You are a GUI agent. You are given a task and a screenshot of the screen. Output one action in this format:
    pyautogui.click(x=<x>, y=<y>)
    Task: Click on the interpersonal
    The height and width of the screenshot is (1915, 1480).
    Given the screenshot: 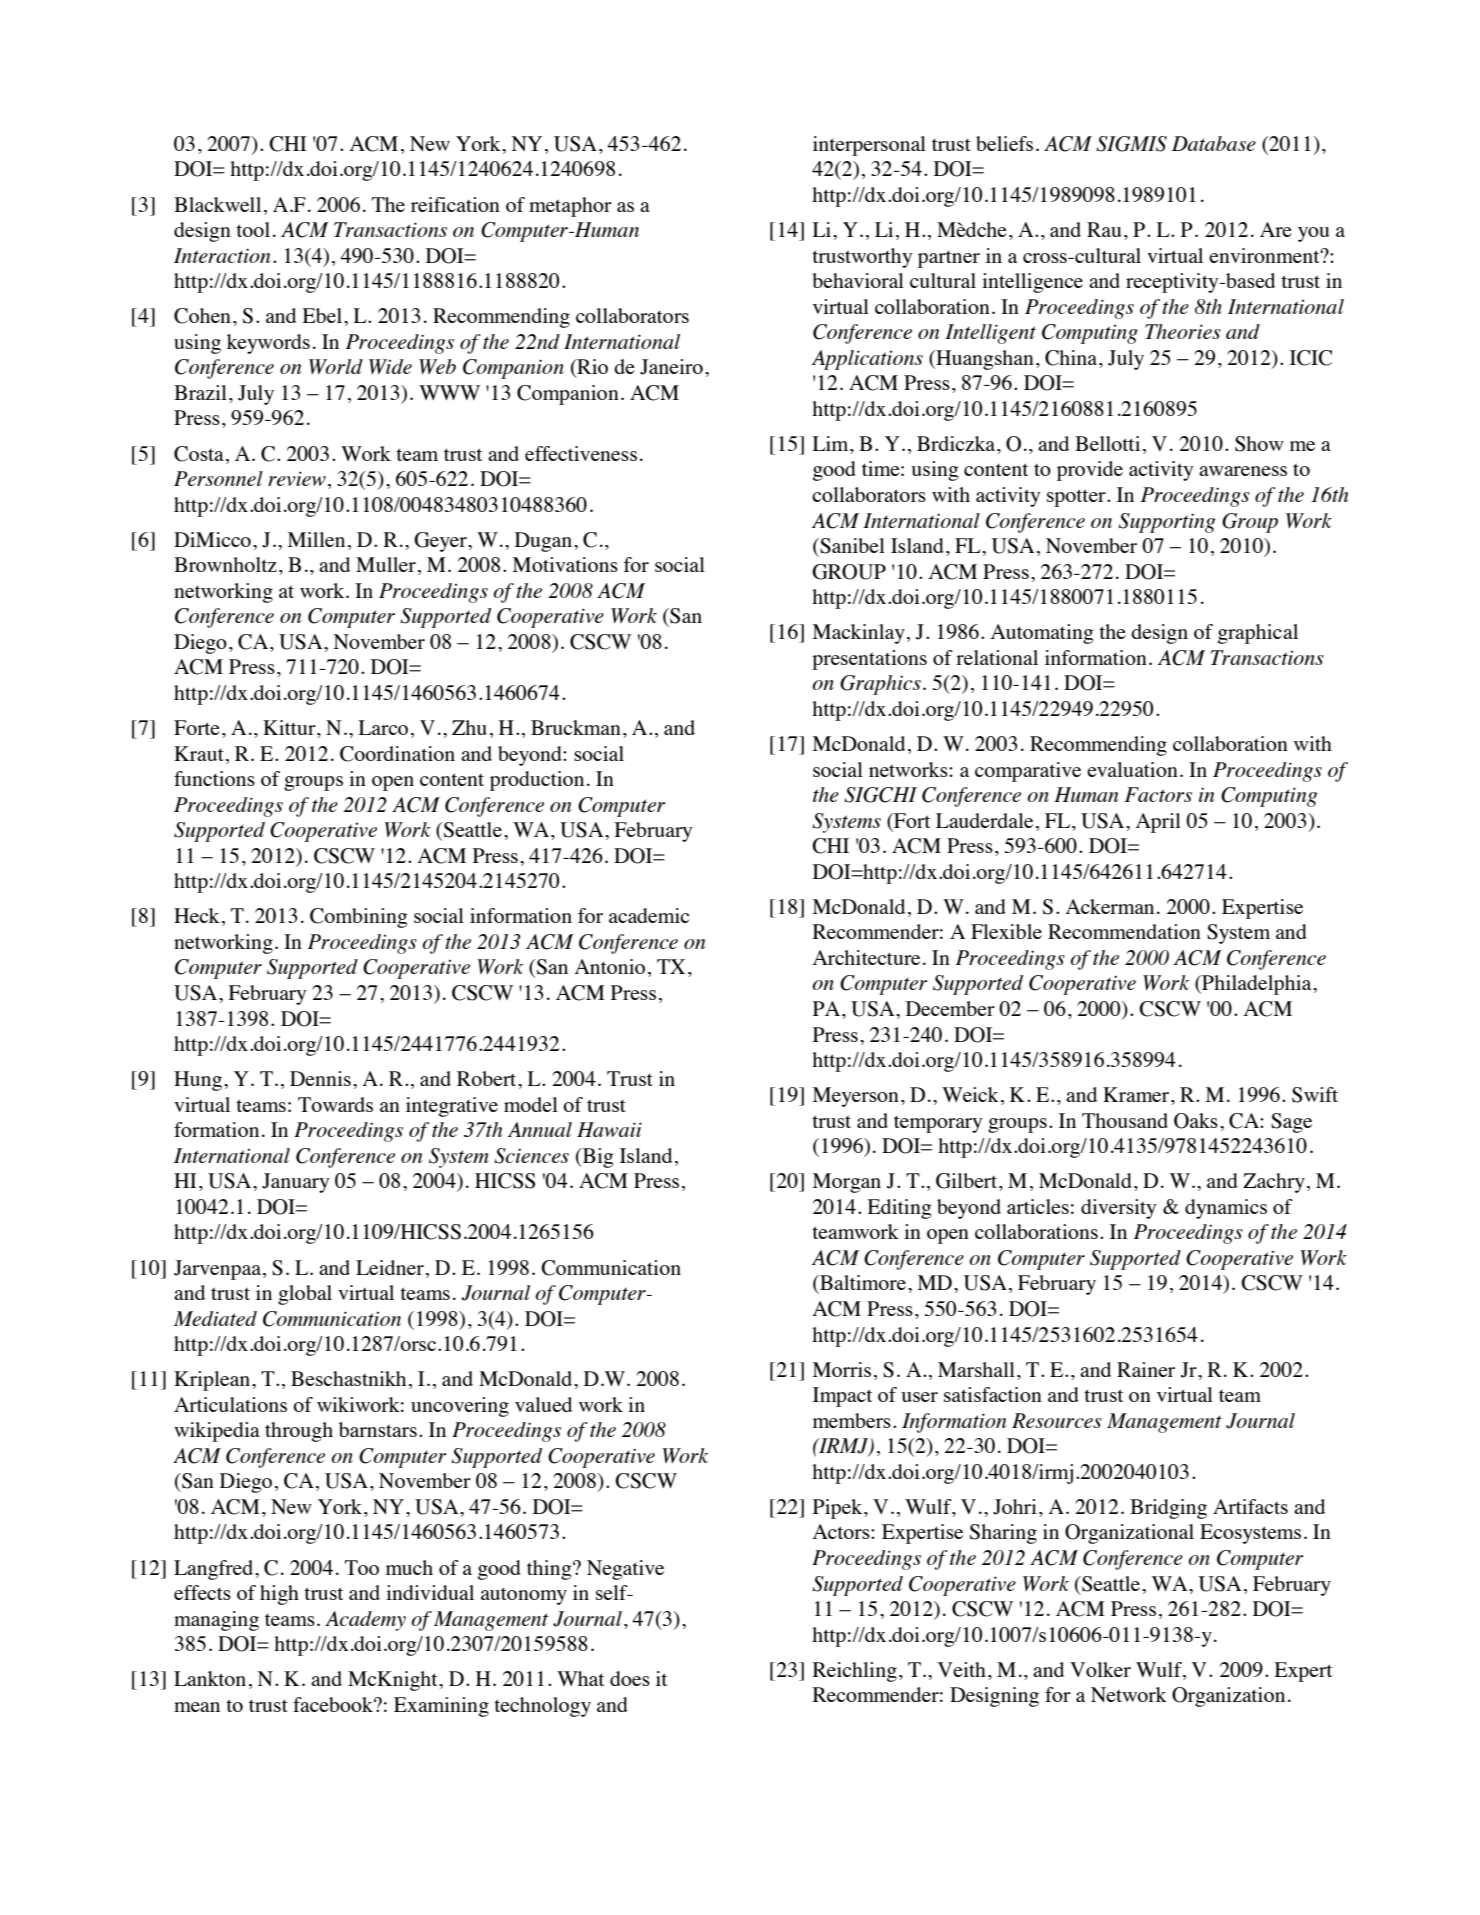 What is the action you would take?
    pyautogui.click(x=869, y=146)
